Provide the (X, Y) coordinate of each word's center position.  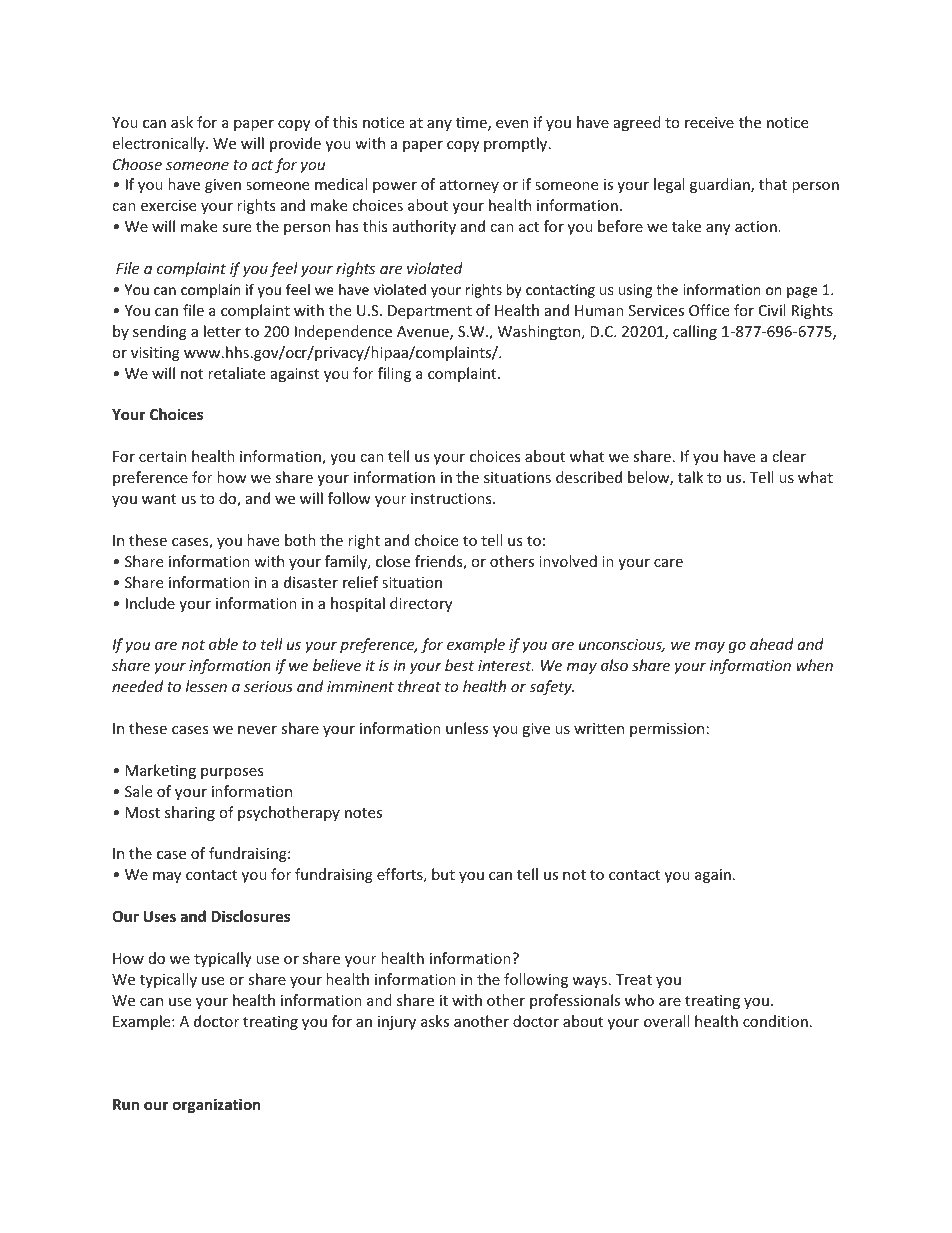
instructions (452, 498)
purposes (232, 773)
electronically (159, 144)
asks (435, 1021)
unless (467, 728)
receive (709, 122)
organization (217, 1105)
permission (667, 730)
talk (690, 477)
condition (775, 1021)
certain (162, 456)
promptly (517, 144)
